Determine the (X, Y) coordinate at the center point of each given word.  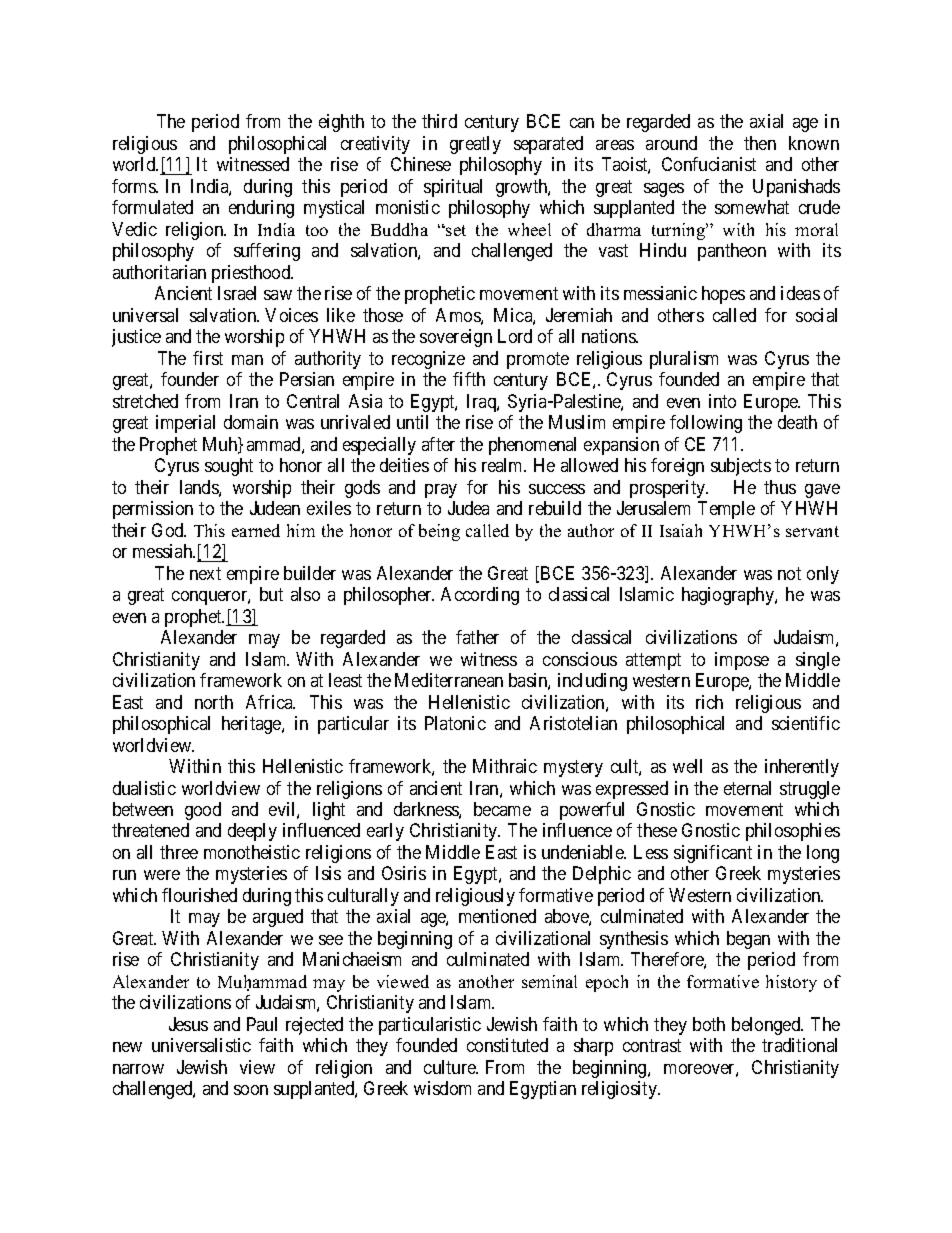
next (205, 573)
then (760, 143)
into (722, 401)
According (480, 596)
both (709, 1024)
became (502, 809)
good (203, 811)
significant (713, 854)
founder (190, 379)
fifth (469, 379)
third (439, 121)
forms (134, 186)
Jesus (188, 1024)
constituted (507, 1045)
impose (742, 661)
